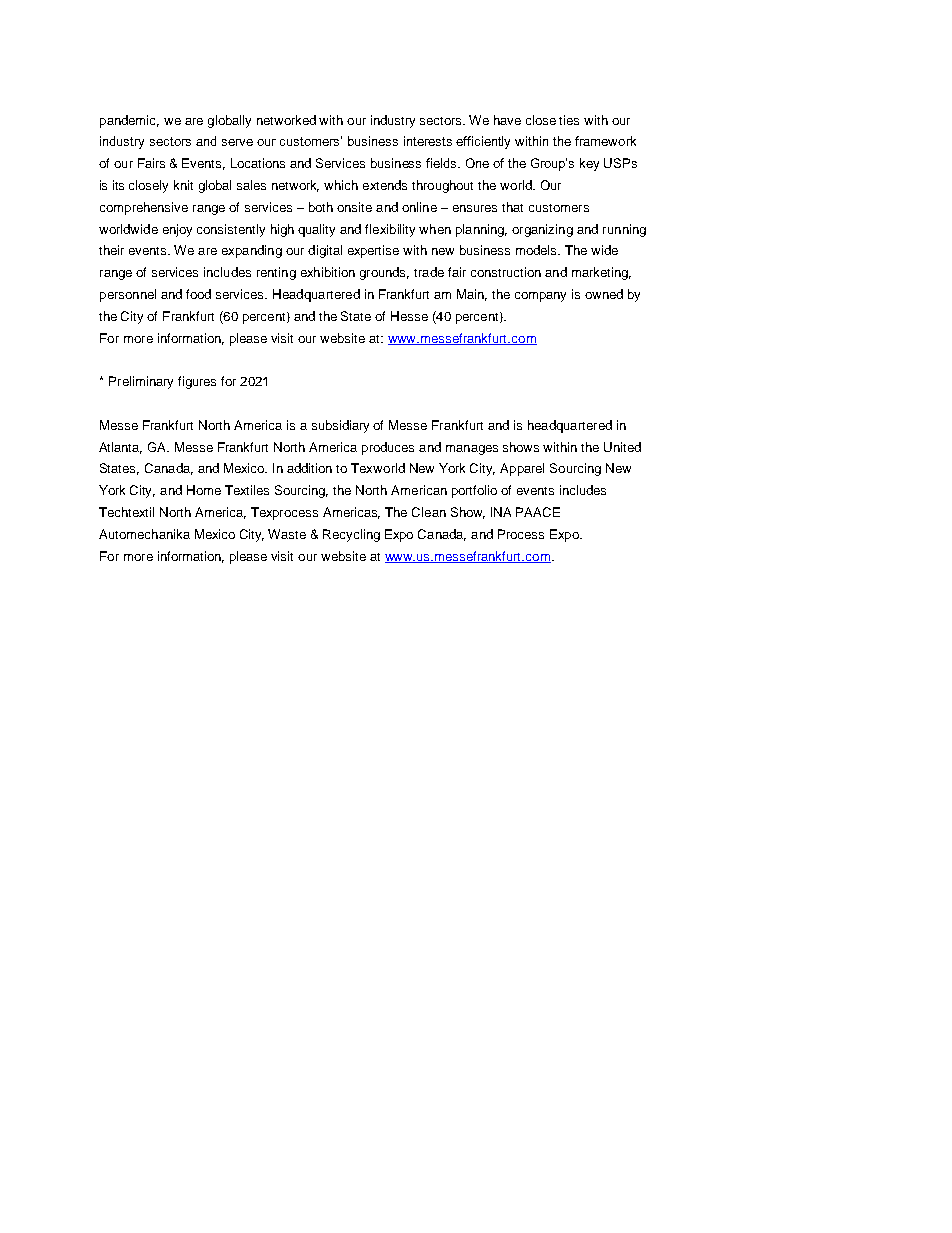 Image resolution: width=952 pixels, height=1233 pixels. I want to click on food, so click(198, 294).
